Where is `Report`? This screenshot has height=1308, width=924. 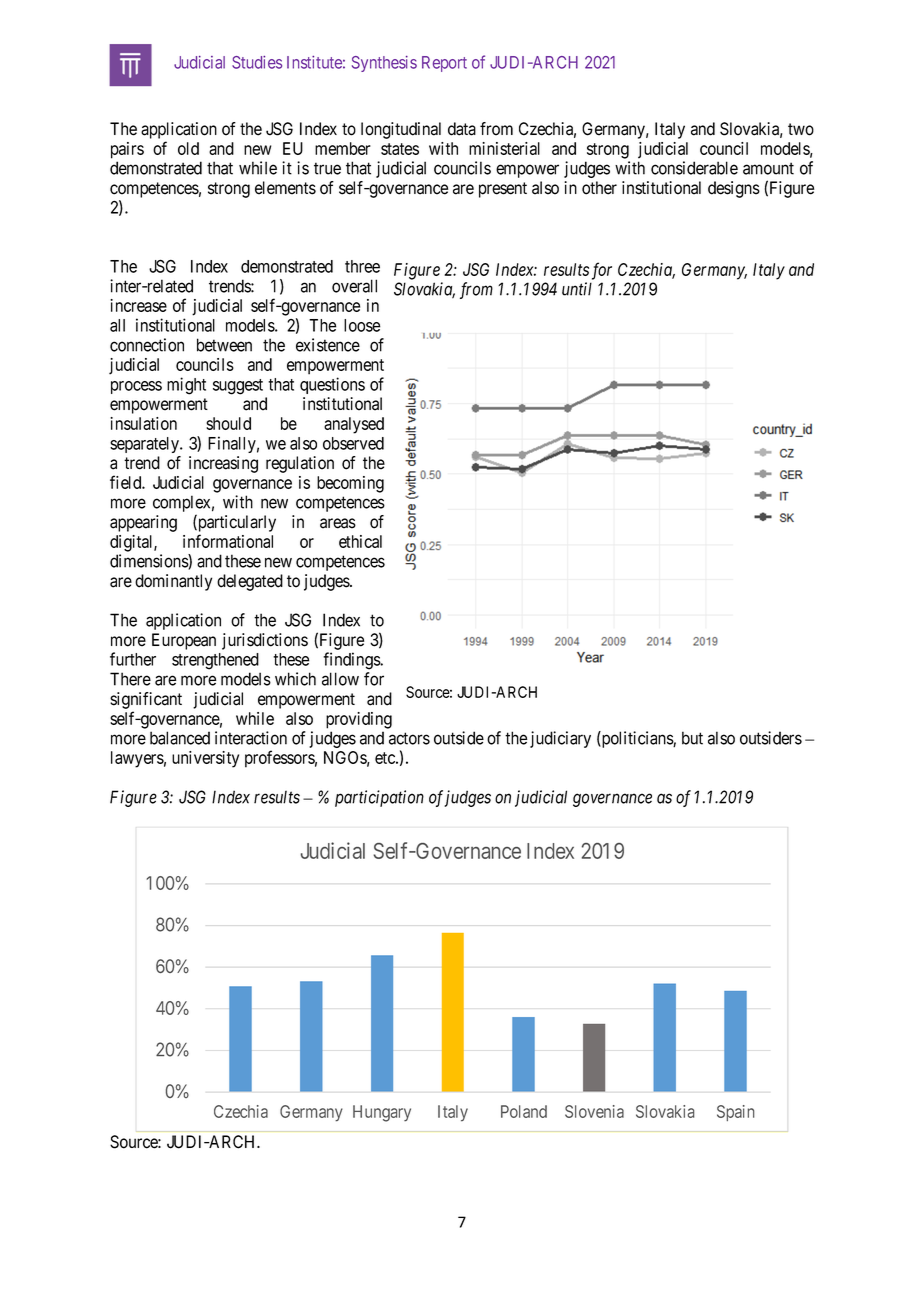 Report is located at coordinates (444, 64).
